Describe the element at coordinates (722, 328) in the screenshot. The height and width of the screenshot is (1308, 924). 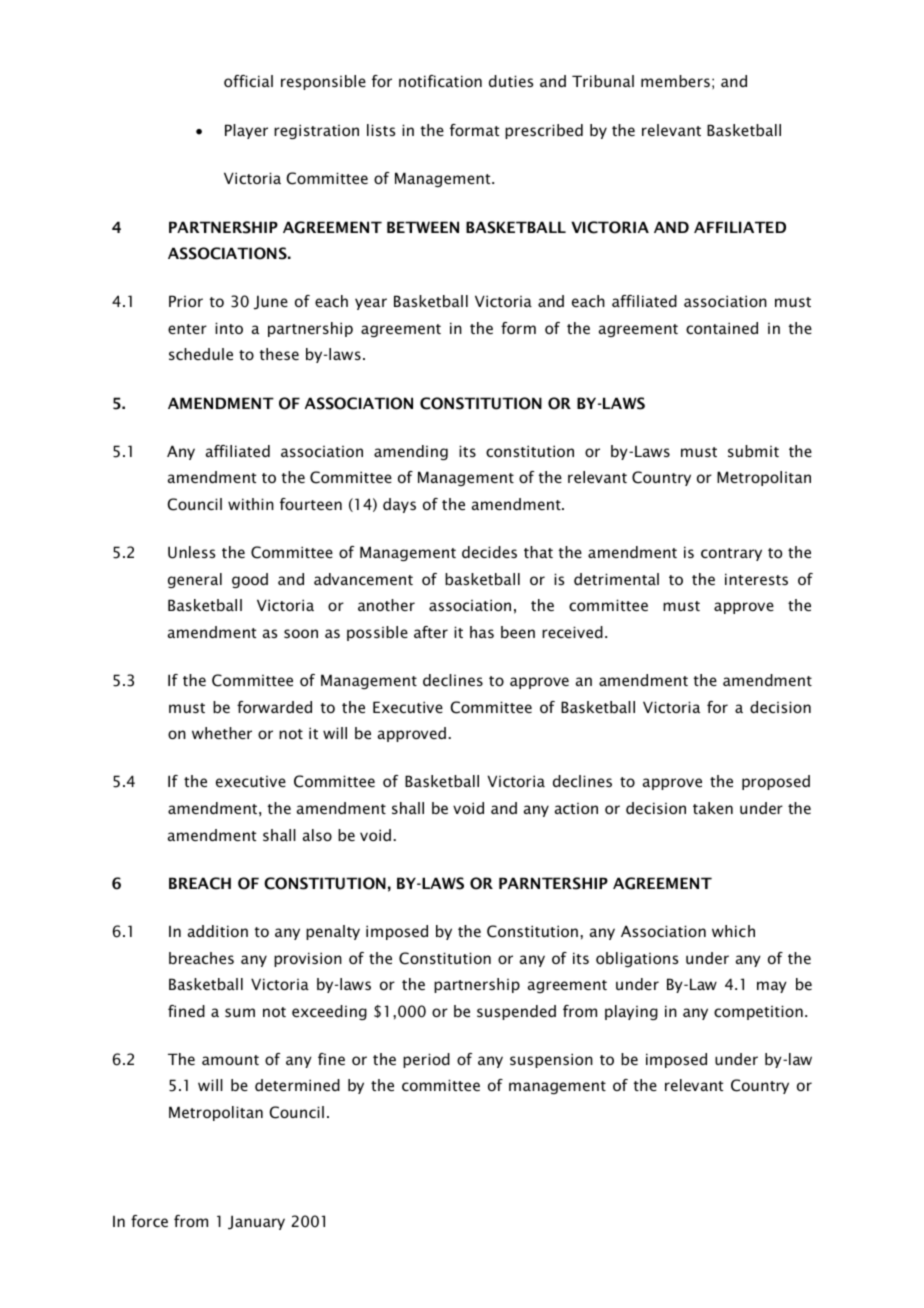
I see `contained` at that location.
